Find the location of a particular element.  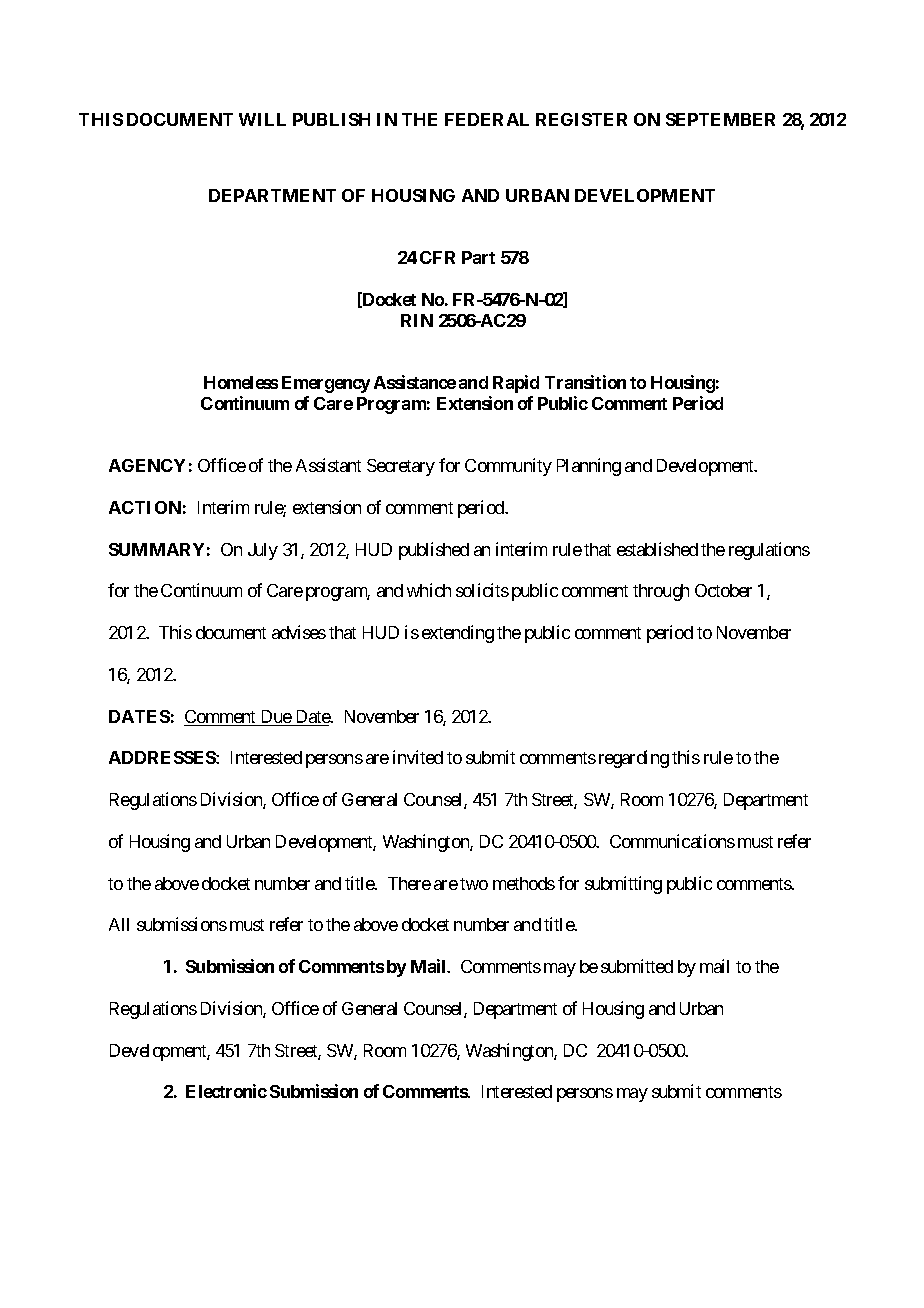

regarding is located at coordinates (634, 759).
